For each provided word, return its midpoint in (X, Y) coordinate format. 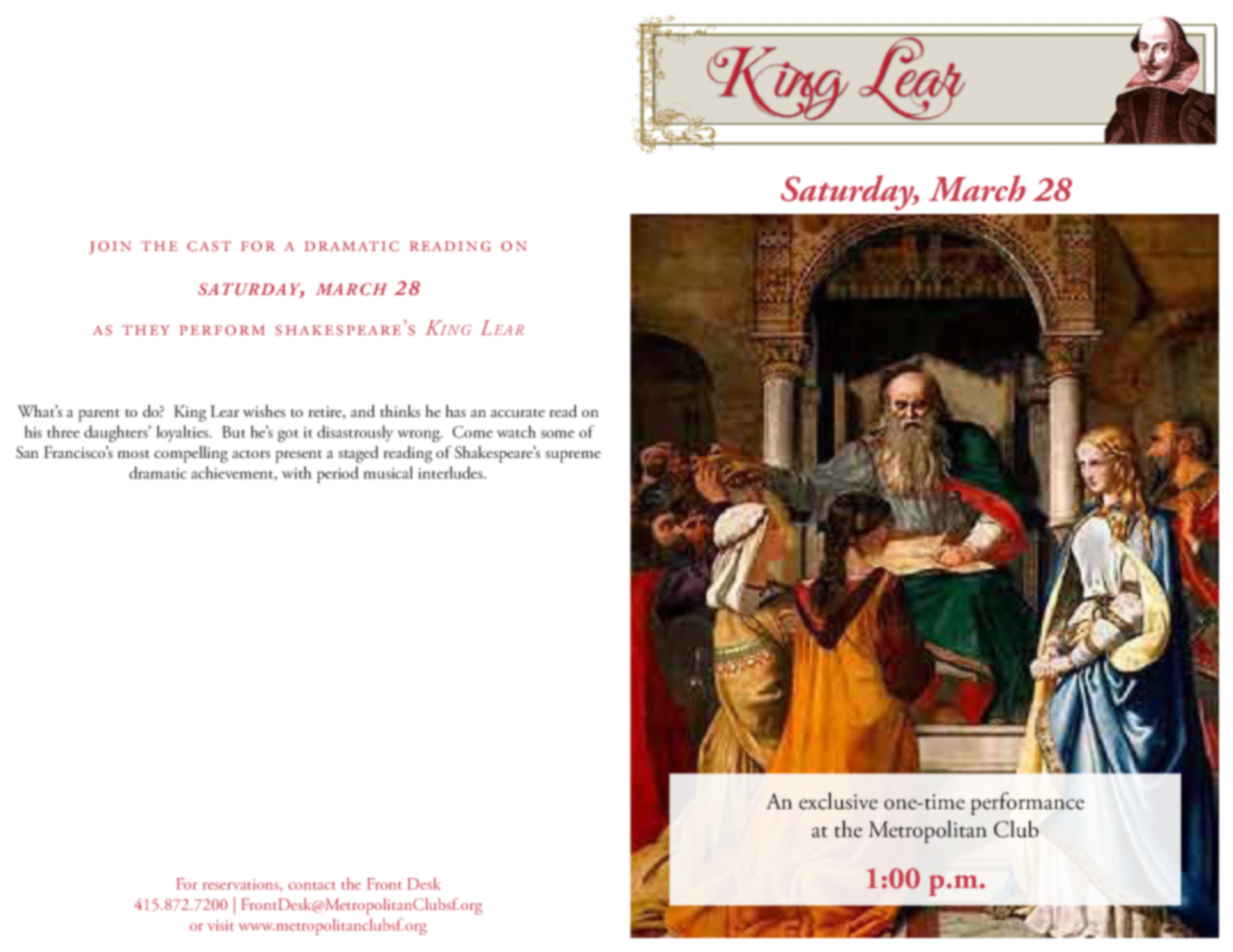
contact (312, 886)
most (133, 454)
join (110, 247)
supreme (573, 457)
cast (209, 246)
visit (221, 925)
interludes (451, 472)
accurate (518, 413)
